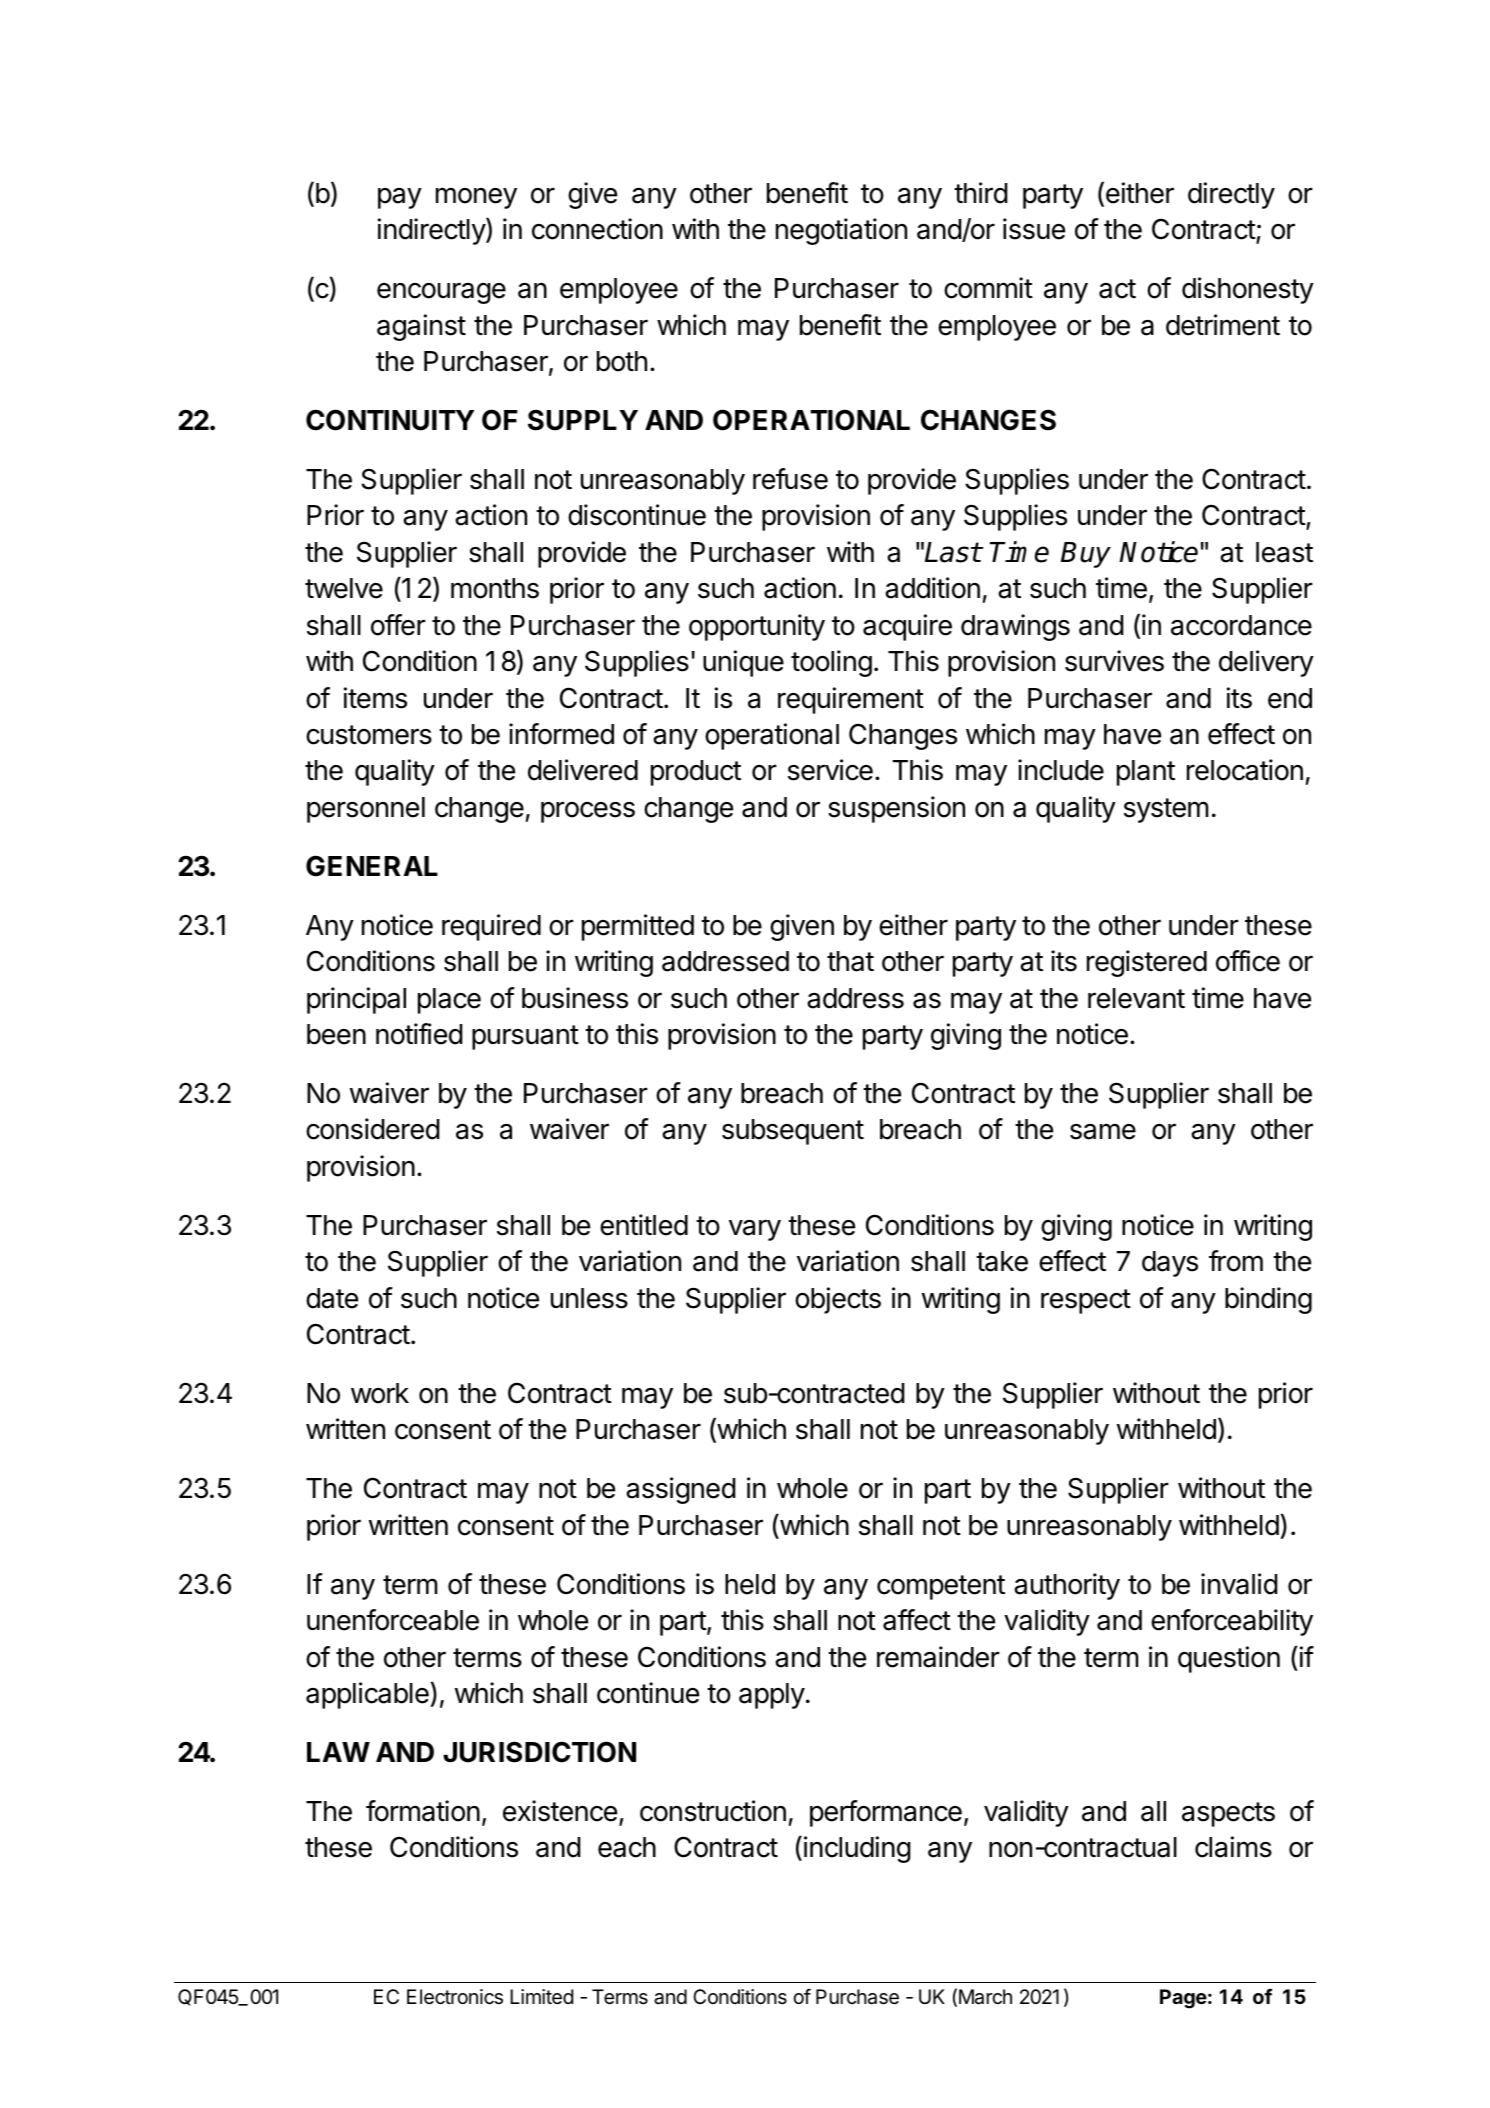 The height and width of the page is (2108, 1490). I want to click on required, so click(491, 927).
